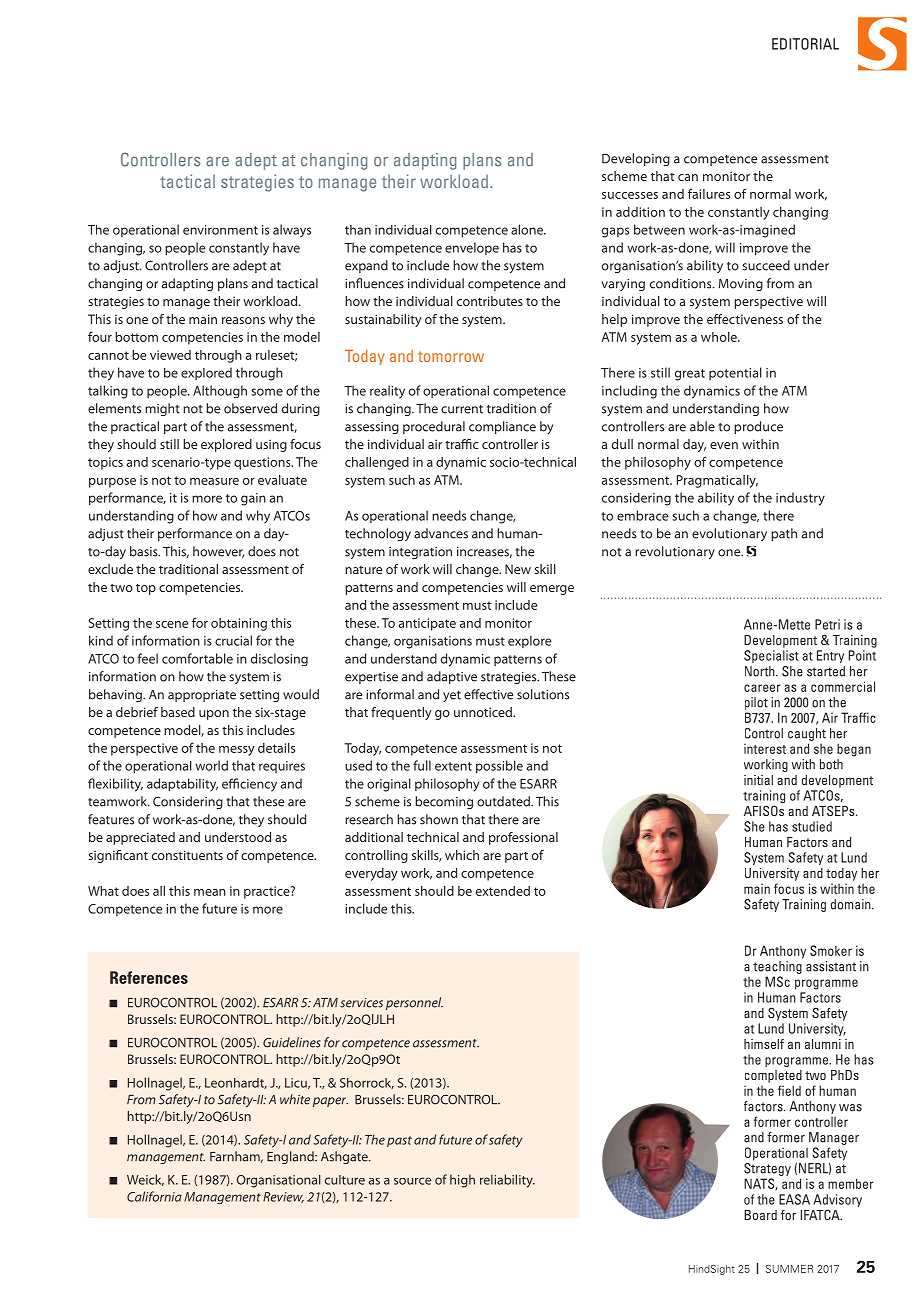 The width and height of the document is (924, 1308). I want to click on California, so click(154, 1196).
